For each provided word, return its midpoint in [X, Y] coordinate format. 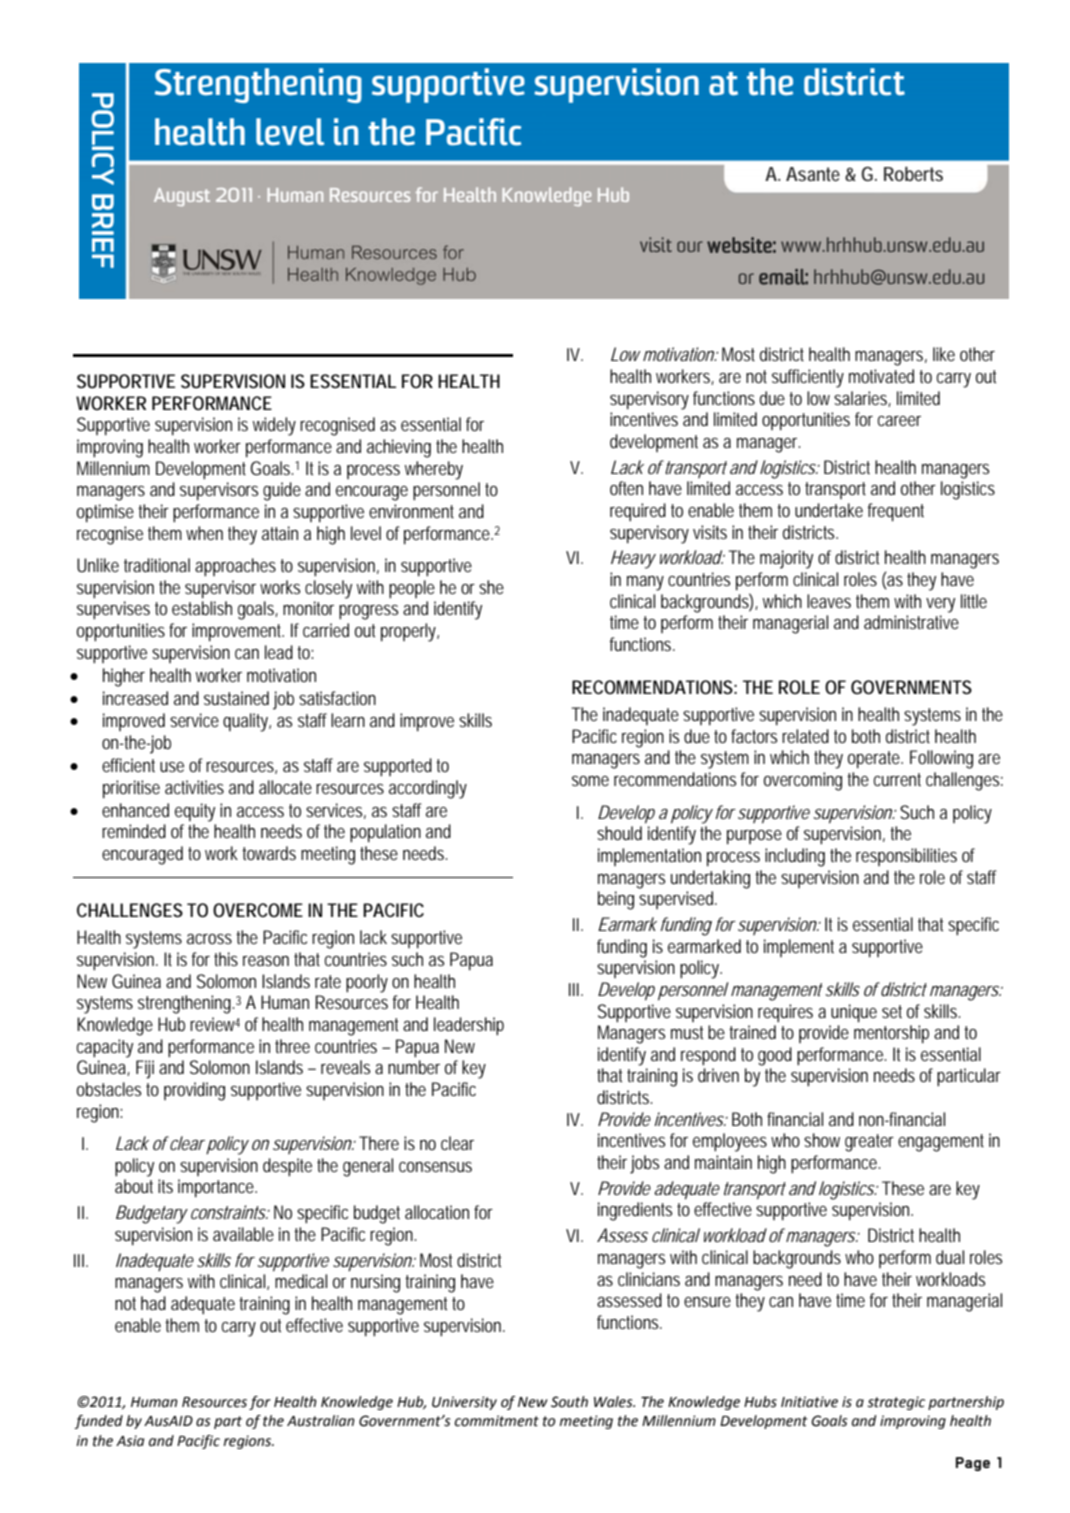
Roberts [913, 173]
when [204, 533]
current [897, 779]
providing [194, 1091]
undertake [829, 510]
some [590, 781]
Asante [813, 174]
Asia [130, 1441]
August [182, 197]
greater [869, 1143]
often [626, 488]
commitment [497, 1421]
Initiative [809, 1402]
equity [195, 812]
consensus [435, 1167]
